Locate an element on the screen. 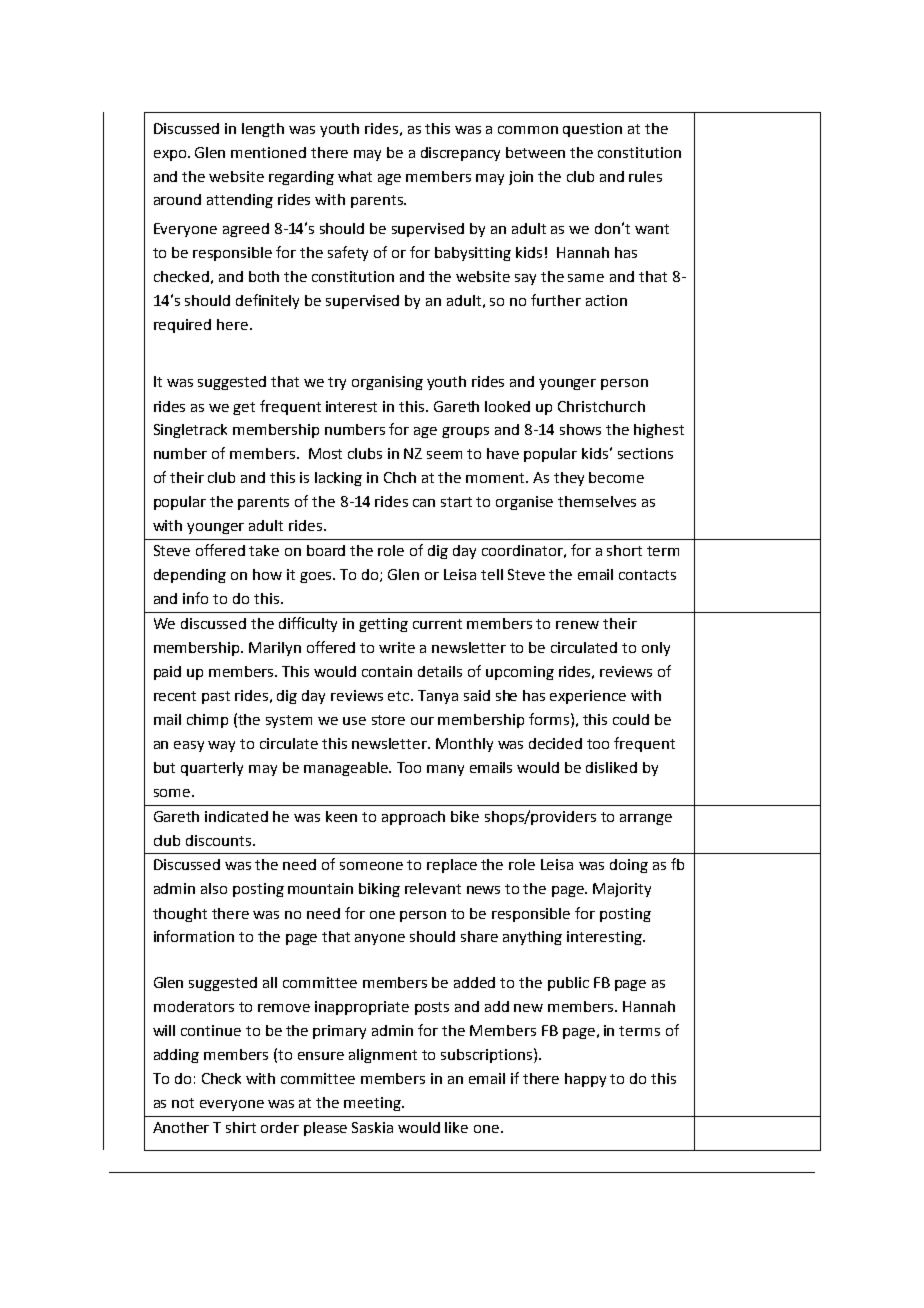 This screenshot has width=924, height=1308. discrepancy is located at coordinates (460, 154).
